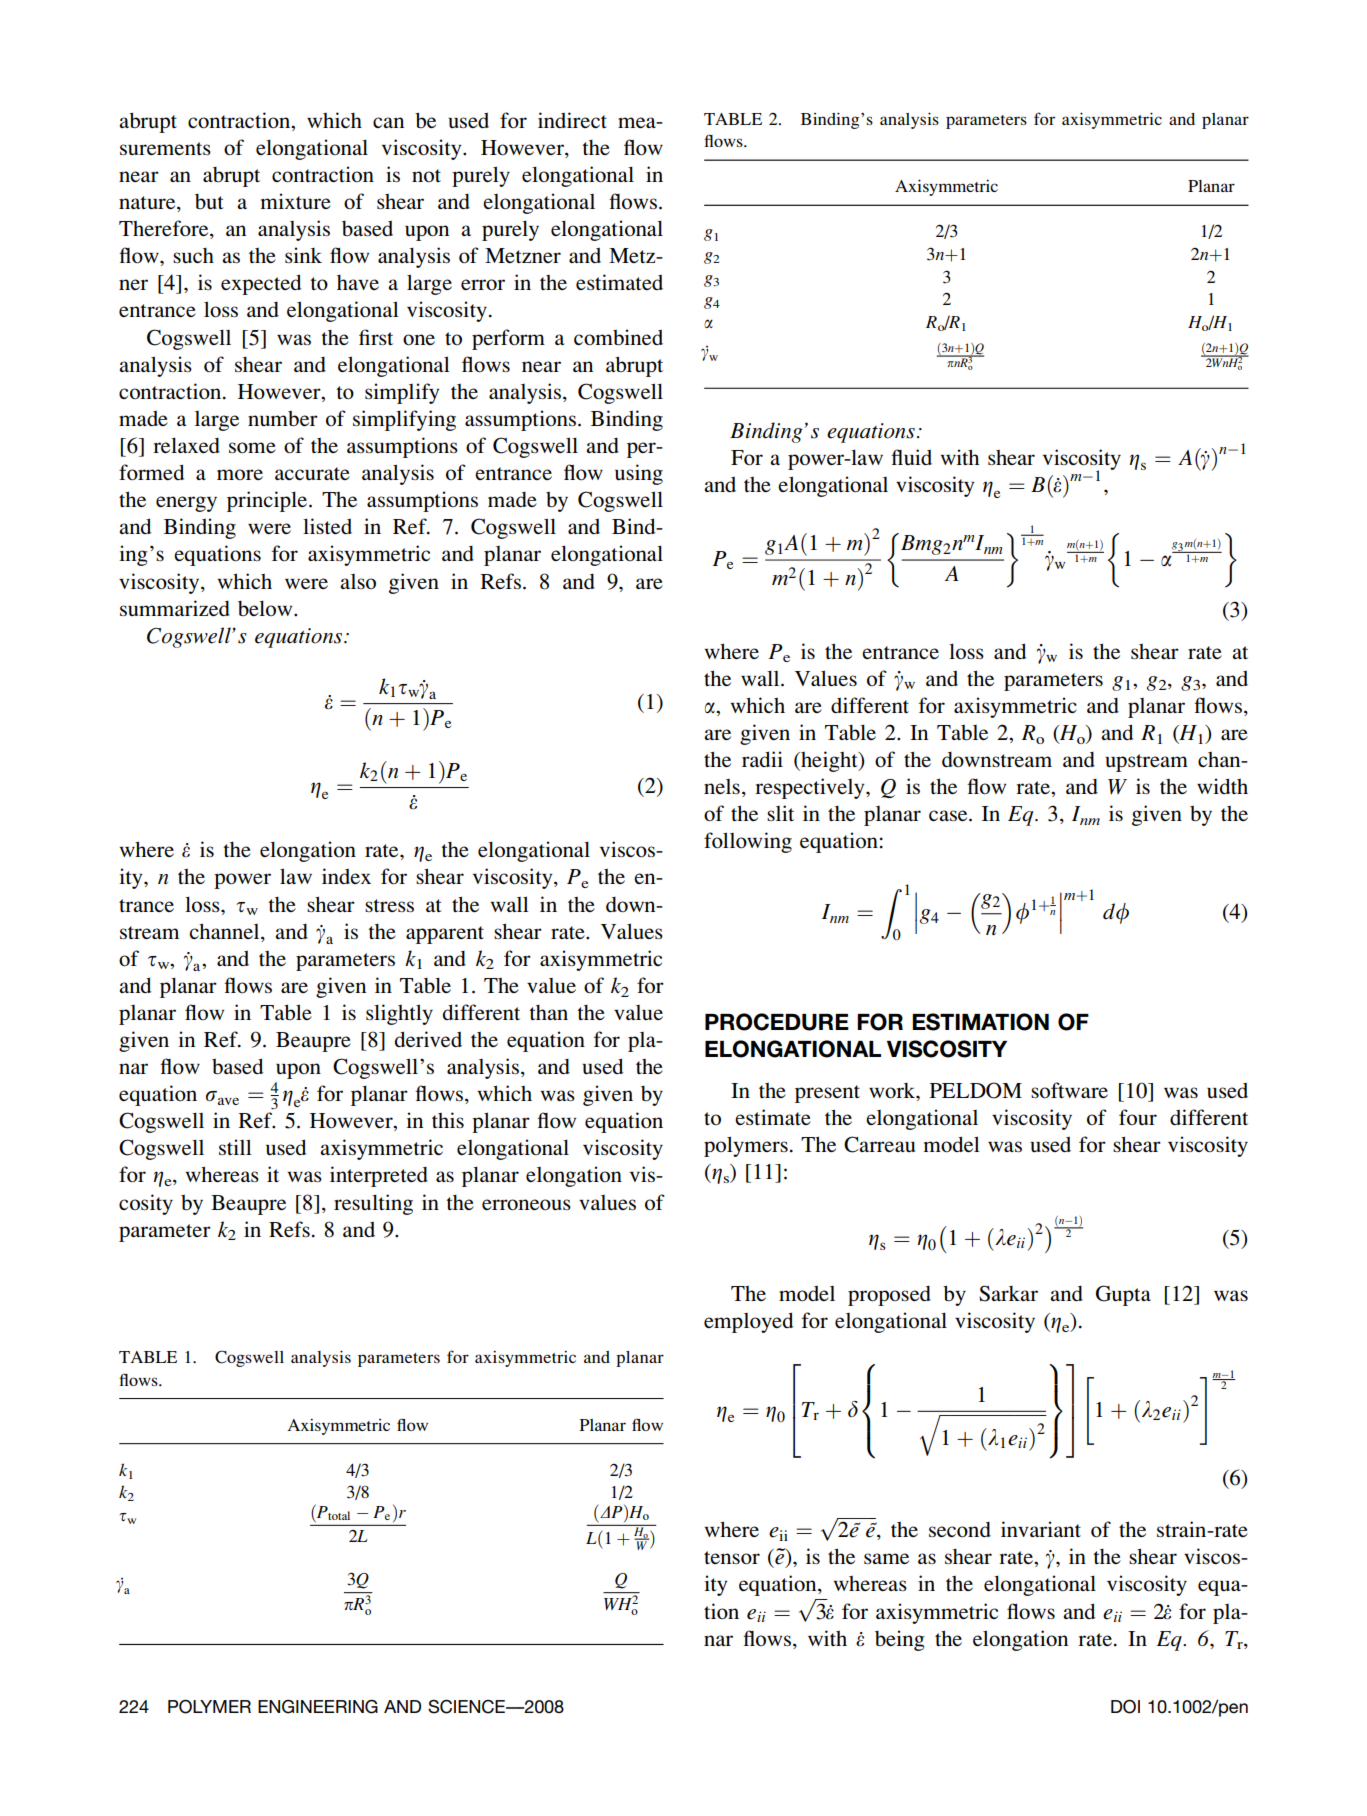 This document has height=1816, width=1367. Describe the element at coordinates (1222, 786) in the document. I see `width` at that location.
